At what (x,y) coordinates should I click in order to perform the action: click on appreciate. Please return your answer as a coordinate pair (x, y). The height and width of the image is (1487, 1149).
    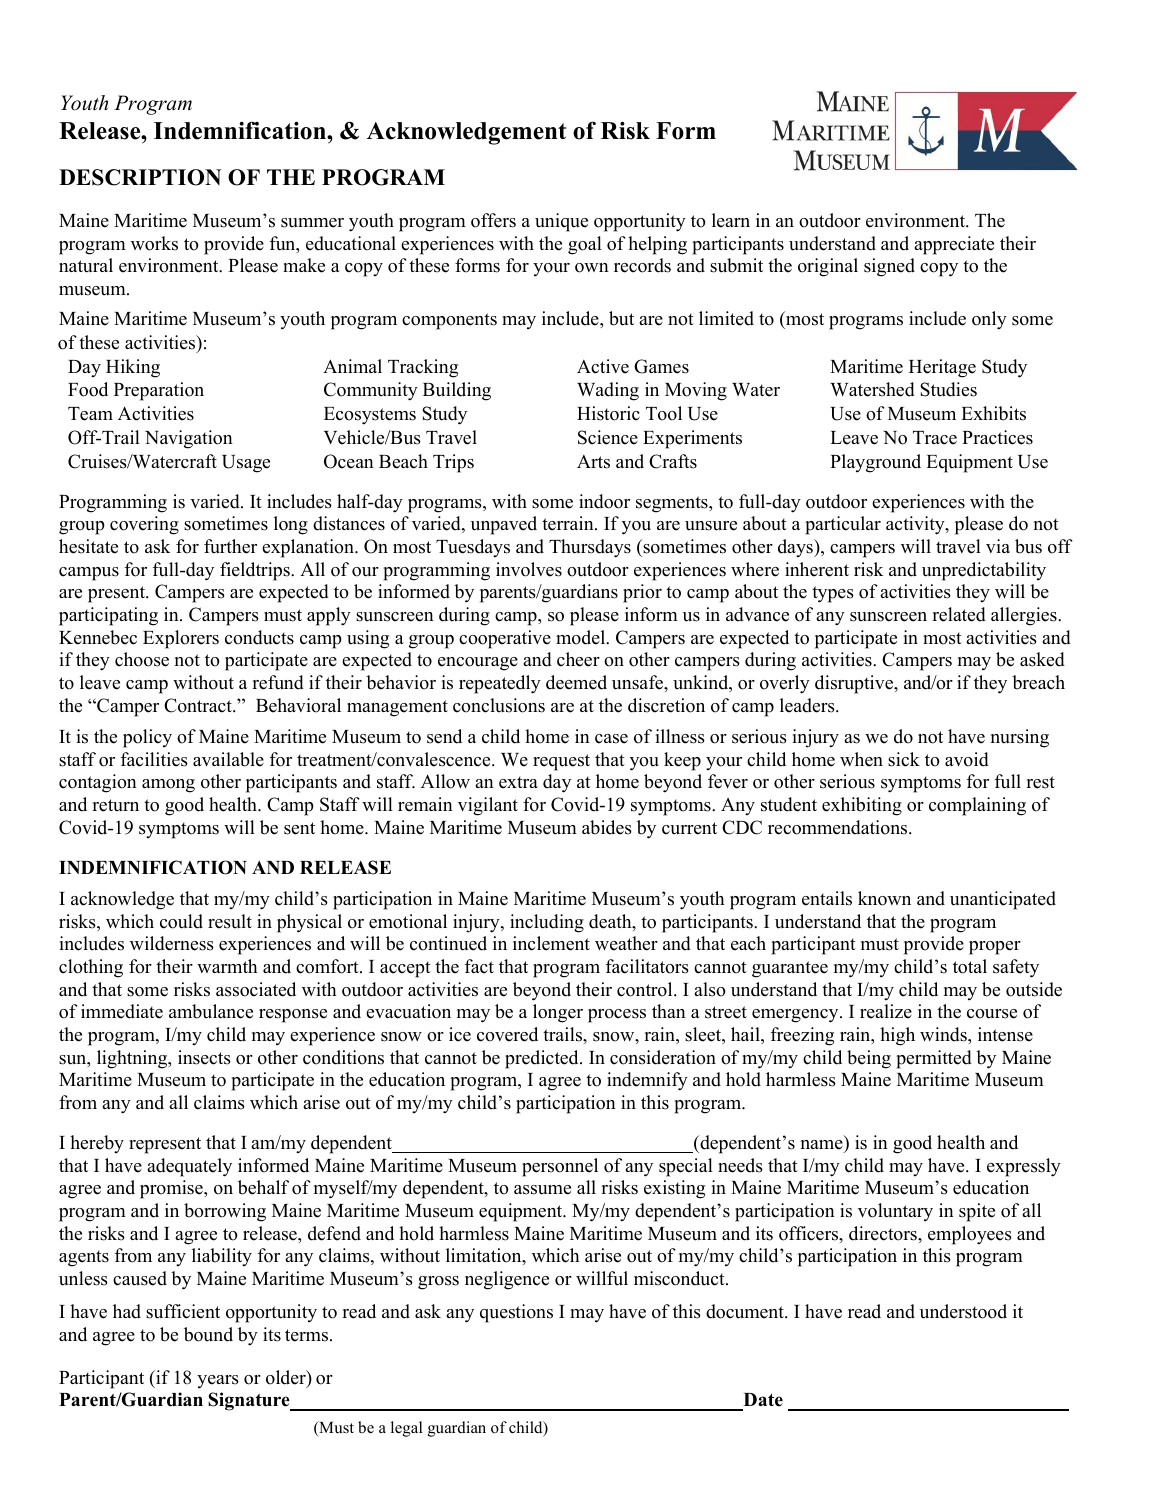
    Looking at the image, I should click on (954, 245).
